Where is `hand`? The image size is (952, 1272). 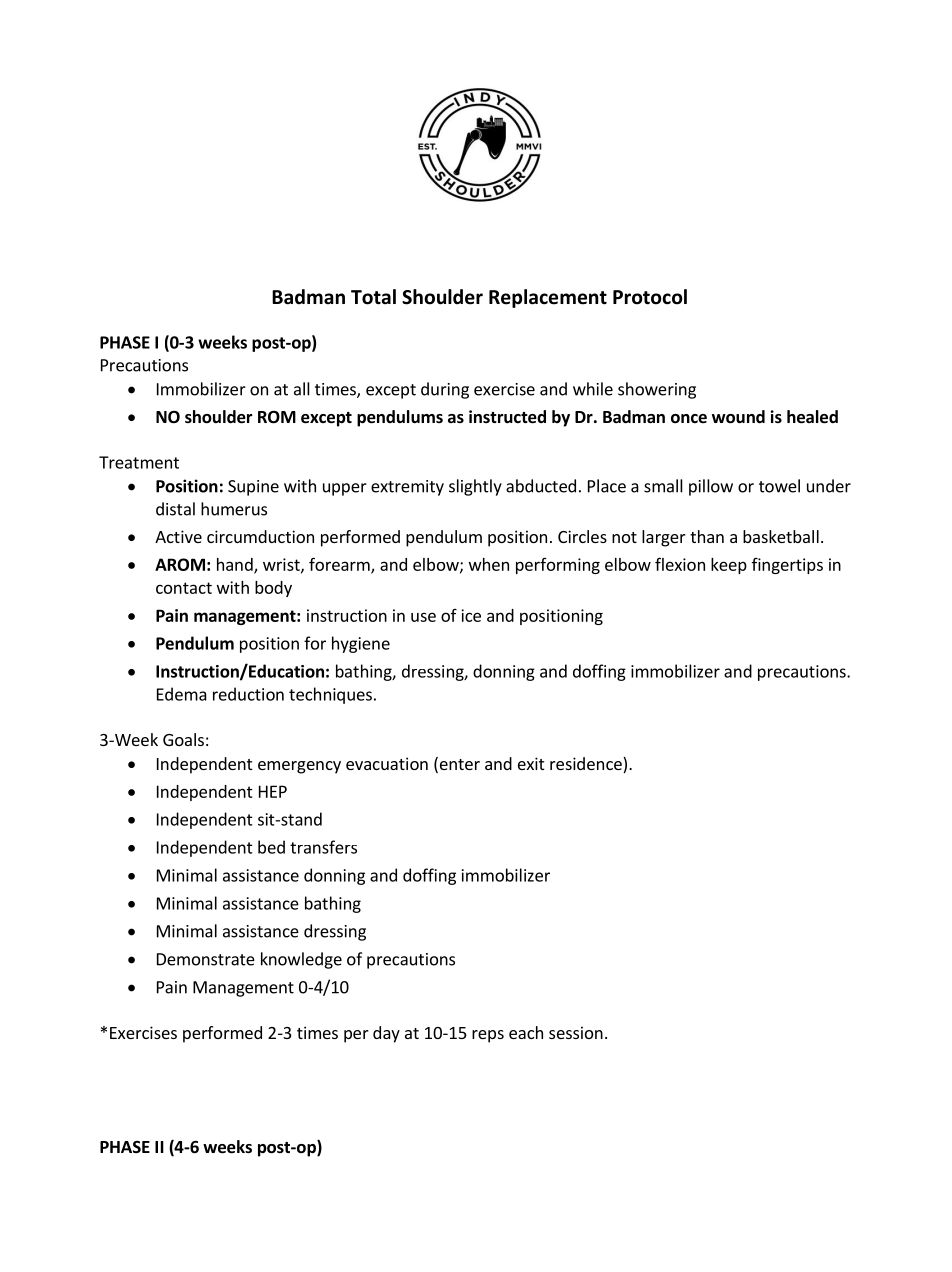
hand is located at coordinates (236, 565).
